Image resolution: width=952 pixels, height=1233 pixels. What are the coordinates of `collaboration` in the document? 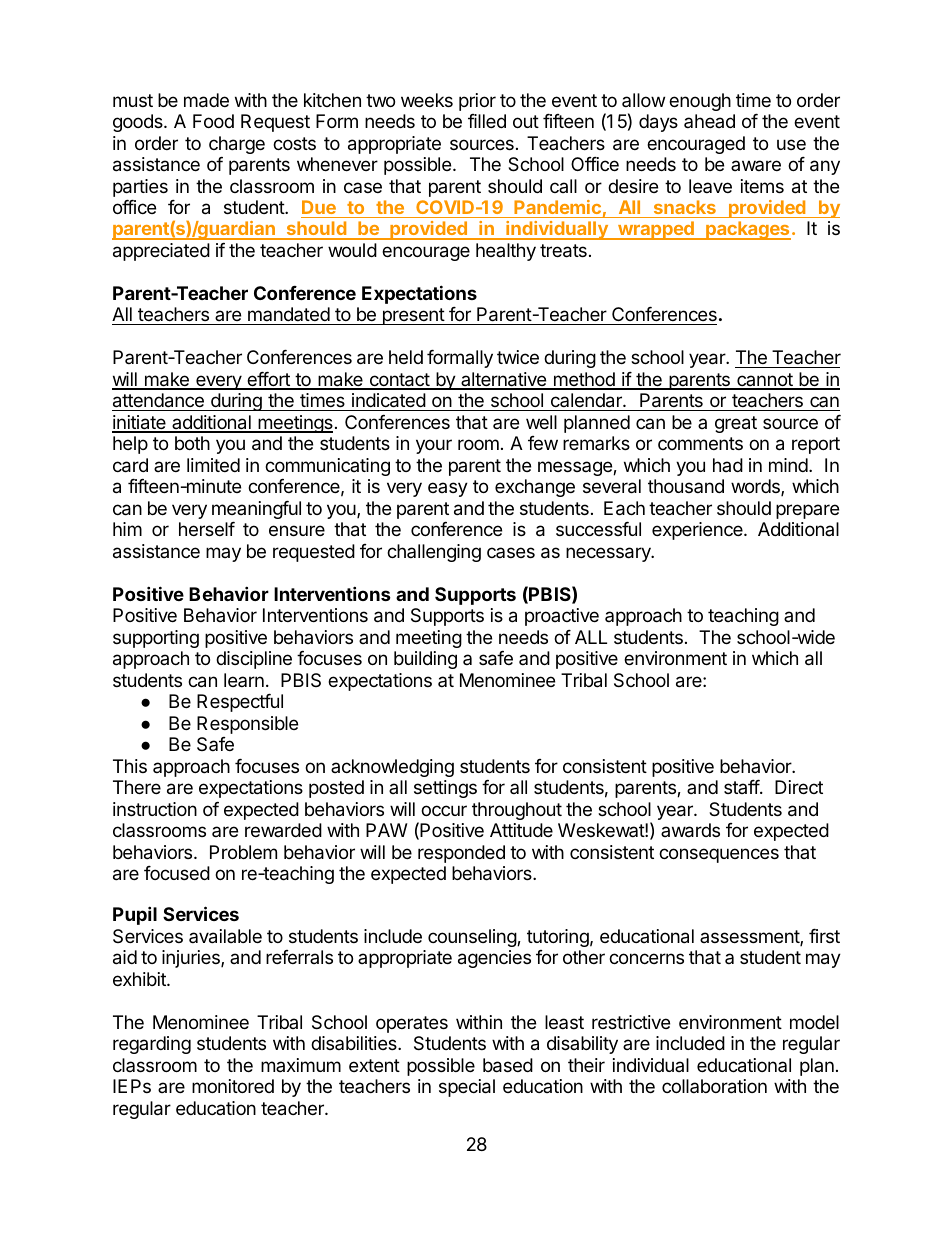 It's located at (714, 1086).
